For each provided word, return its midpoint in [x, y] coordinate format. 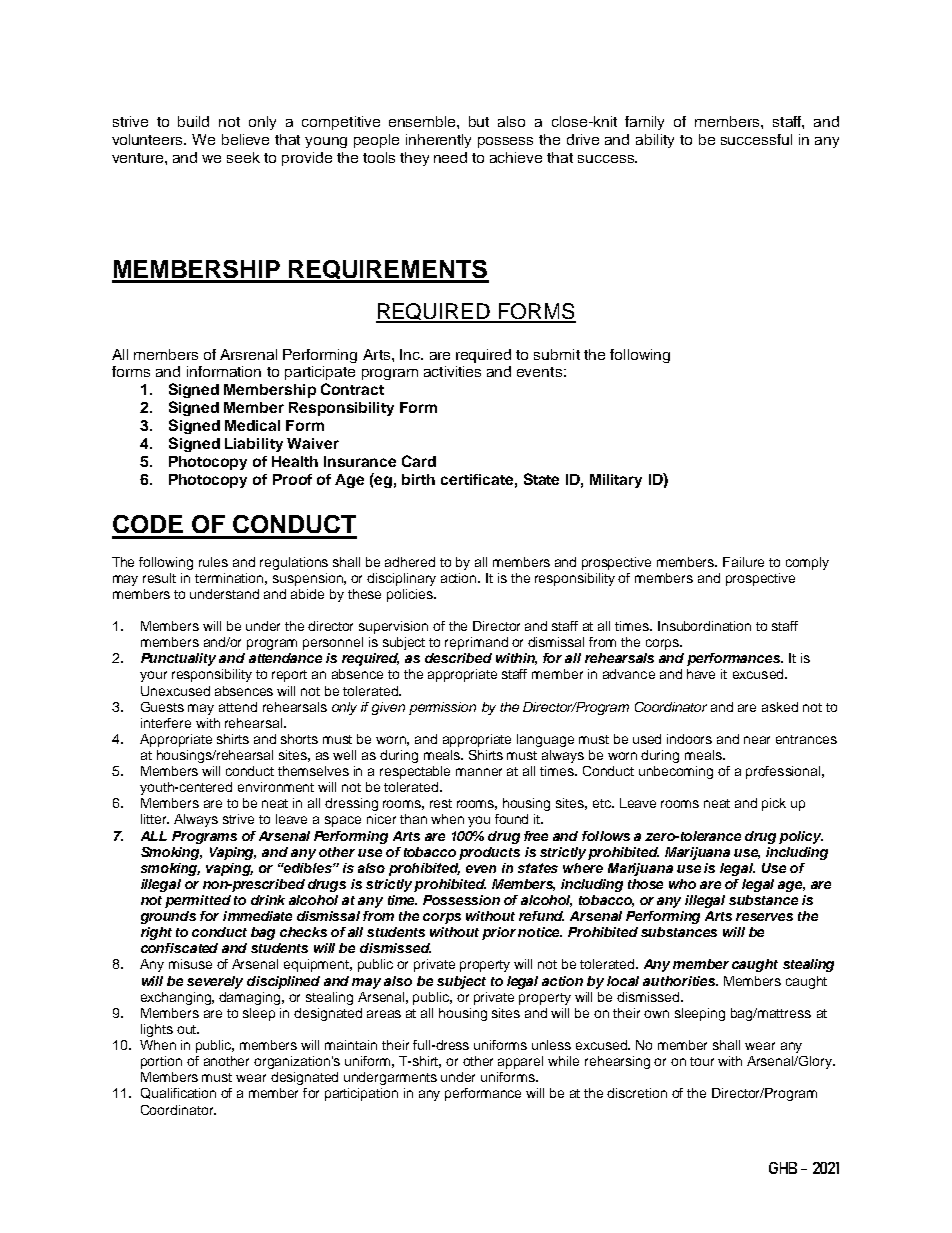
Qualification [178, 1093]
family [644, 123]
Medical [252, 425]
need [450, 157]
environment [276, 787]
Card [419, 461]
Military [616, 481]
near [757, 740]
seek [243, 157]
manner [479, 772]
